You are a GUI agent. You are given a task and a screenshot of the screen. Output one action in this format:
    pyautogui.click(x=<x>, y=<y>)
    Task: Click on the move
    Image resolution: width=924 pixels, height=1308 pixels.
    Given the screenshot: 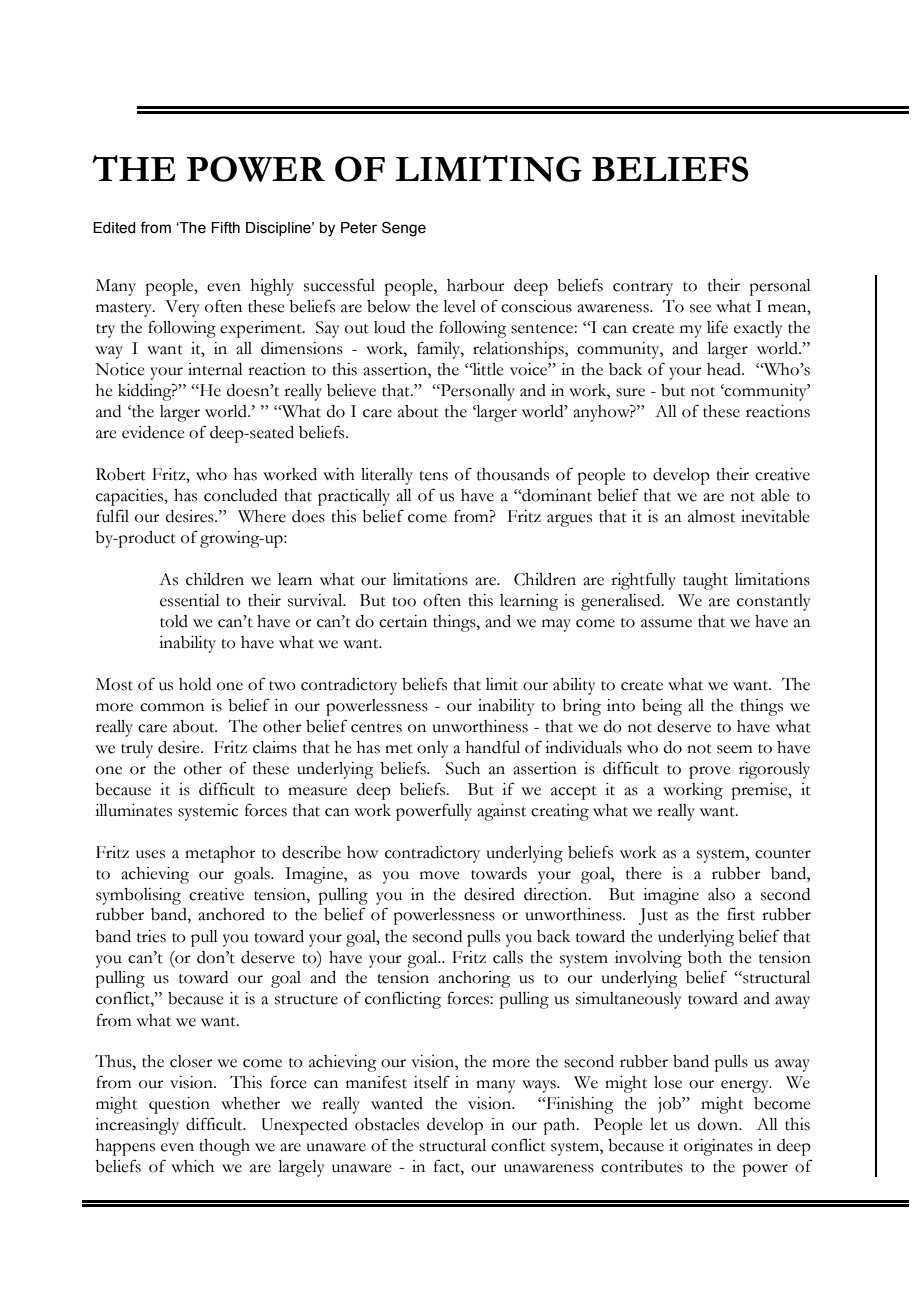 What is the action you would take?
    pyautogui.click(x=440, y=875)
